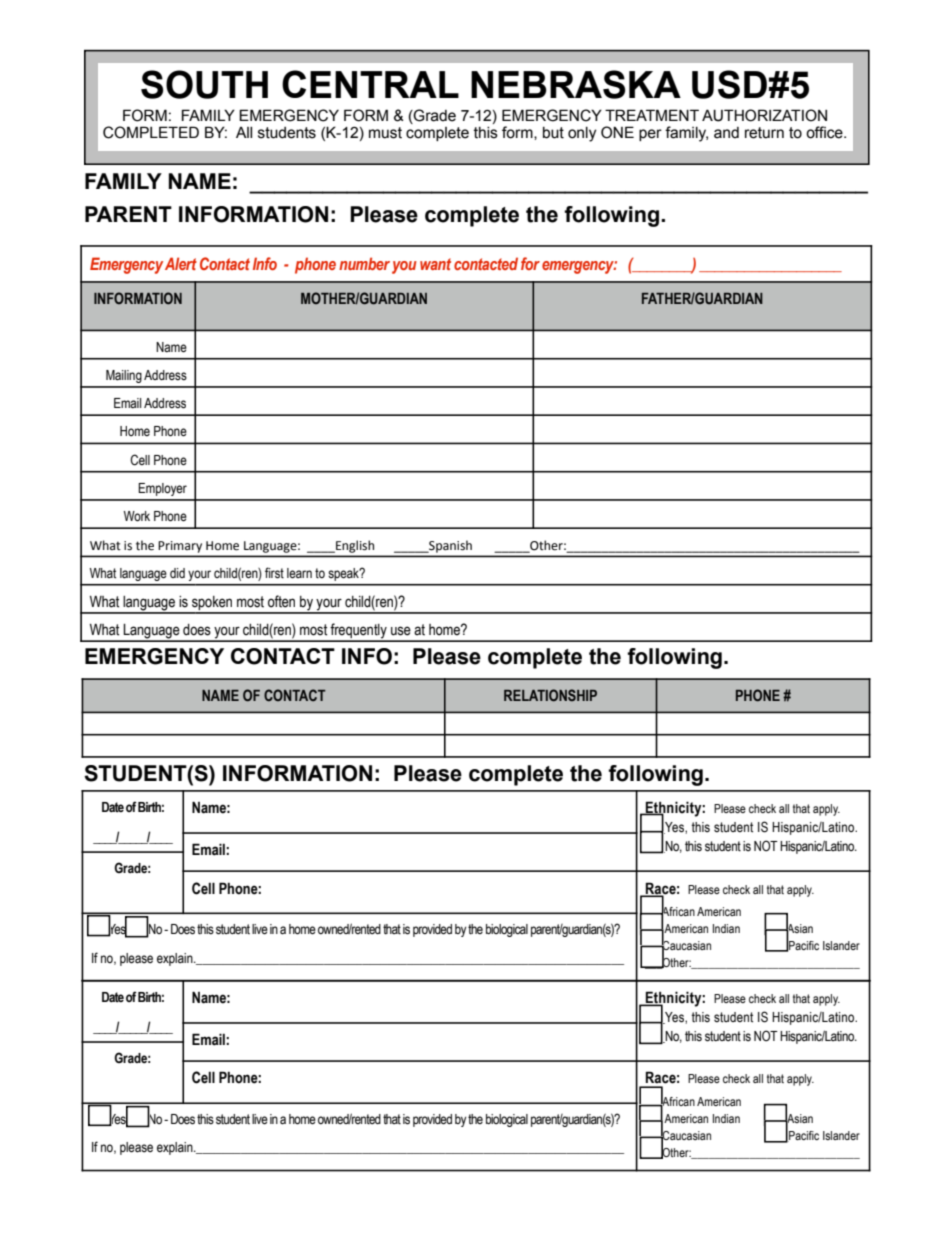  I want to click on return, so click(764, 133).
